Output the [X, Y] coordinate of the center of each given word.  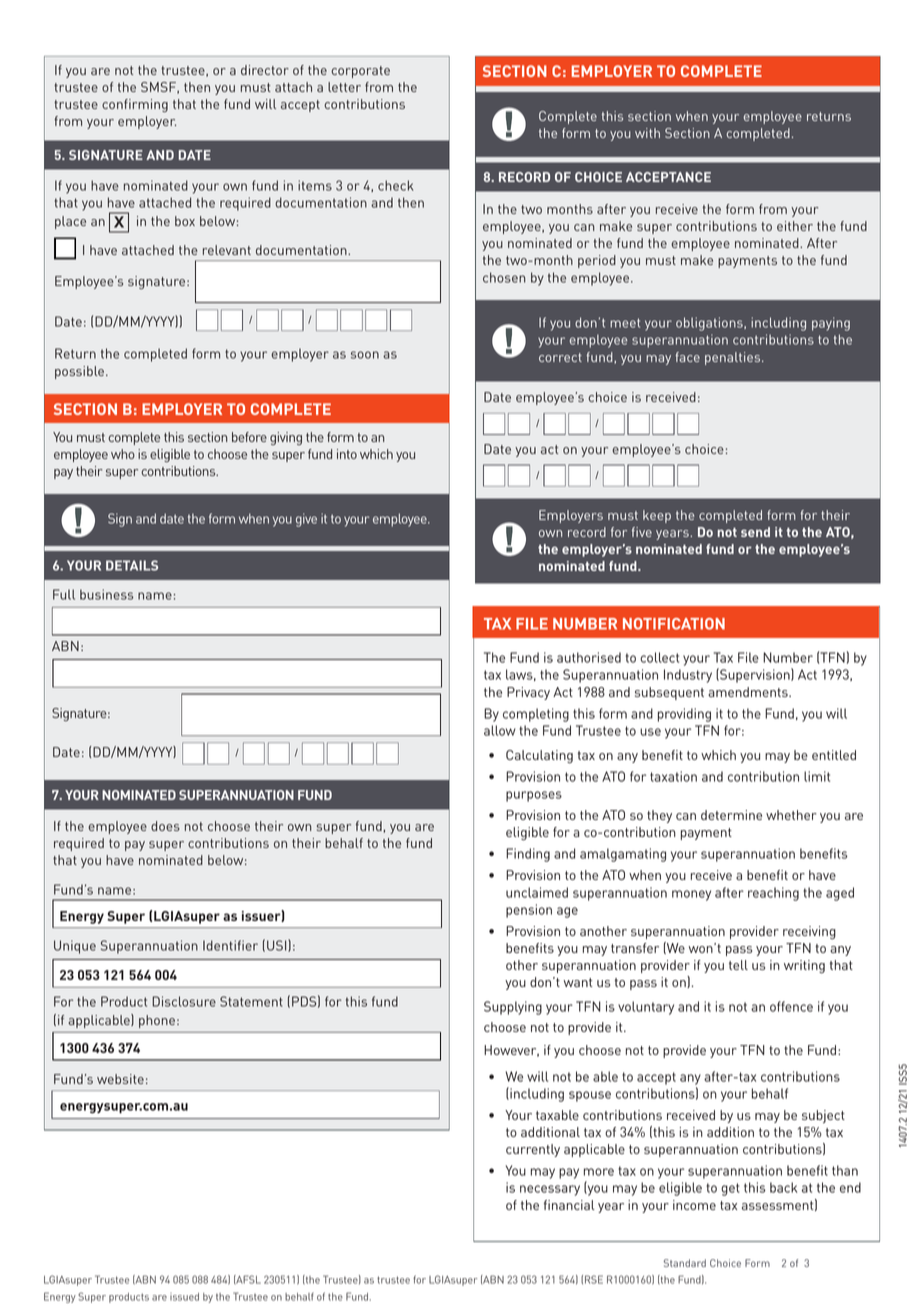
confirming [135, 105]
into [347, 454]
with [647, 133]
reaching [773, 894]
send [755, 532]
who [123, 454]
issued [184, 1297]
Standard [685, 1263]
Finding [528, 855]
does [165, 826]
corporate [360, 72]
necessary [550, 1190]
